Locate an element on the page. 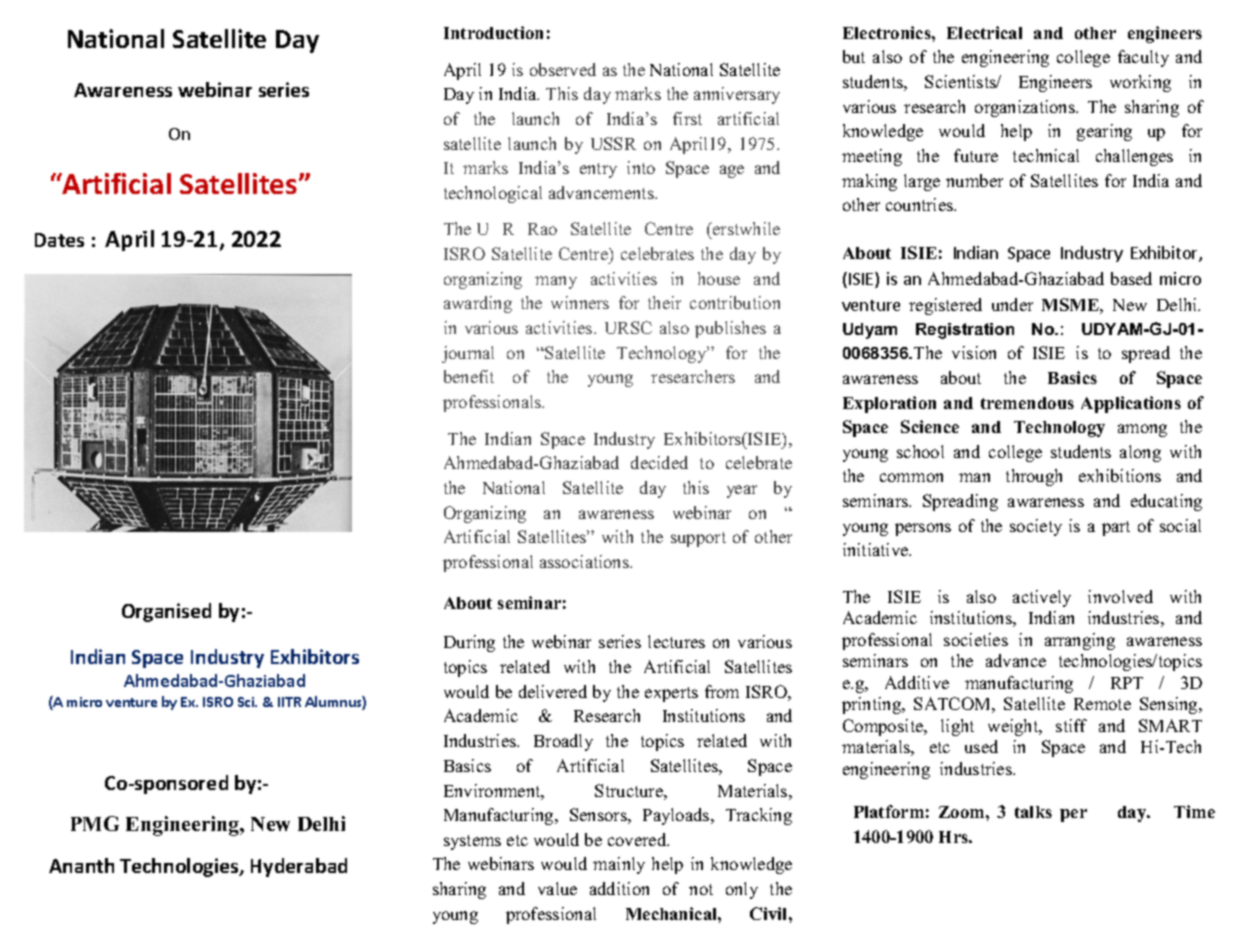 Image resolution: width=1233 pixels, height=952 pixels. their is located at coordinates (664, 302).
